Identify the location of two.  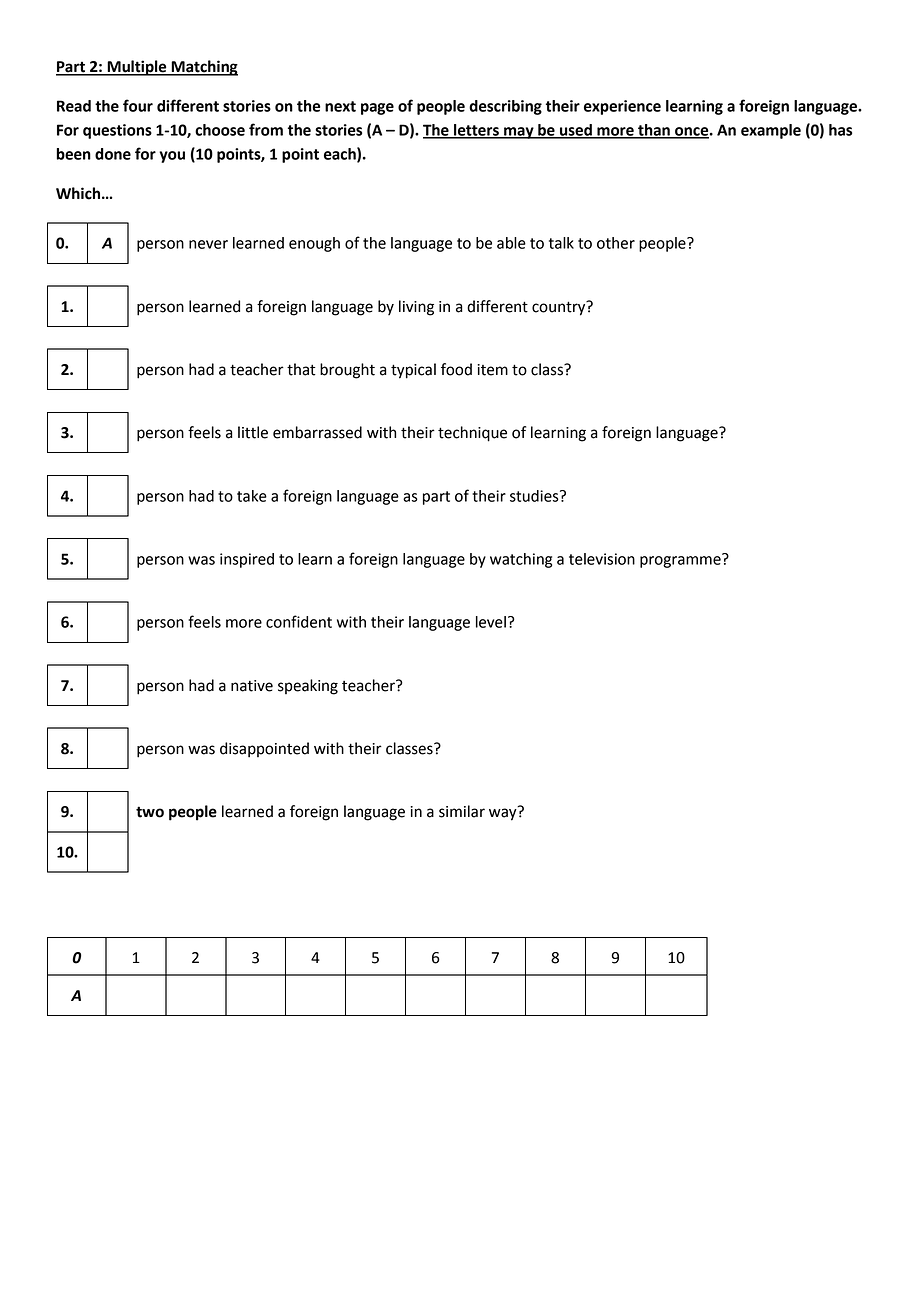
(150, 812).
